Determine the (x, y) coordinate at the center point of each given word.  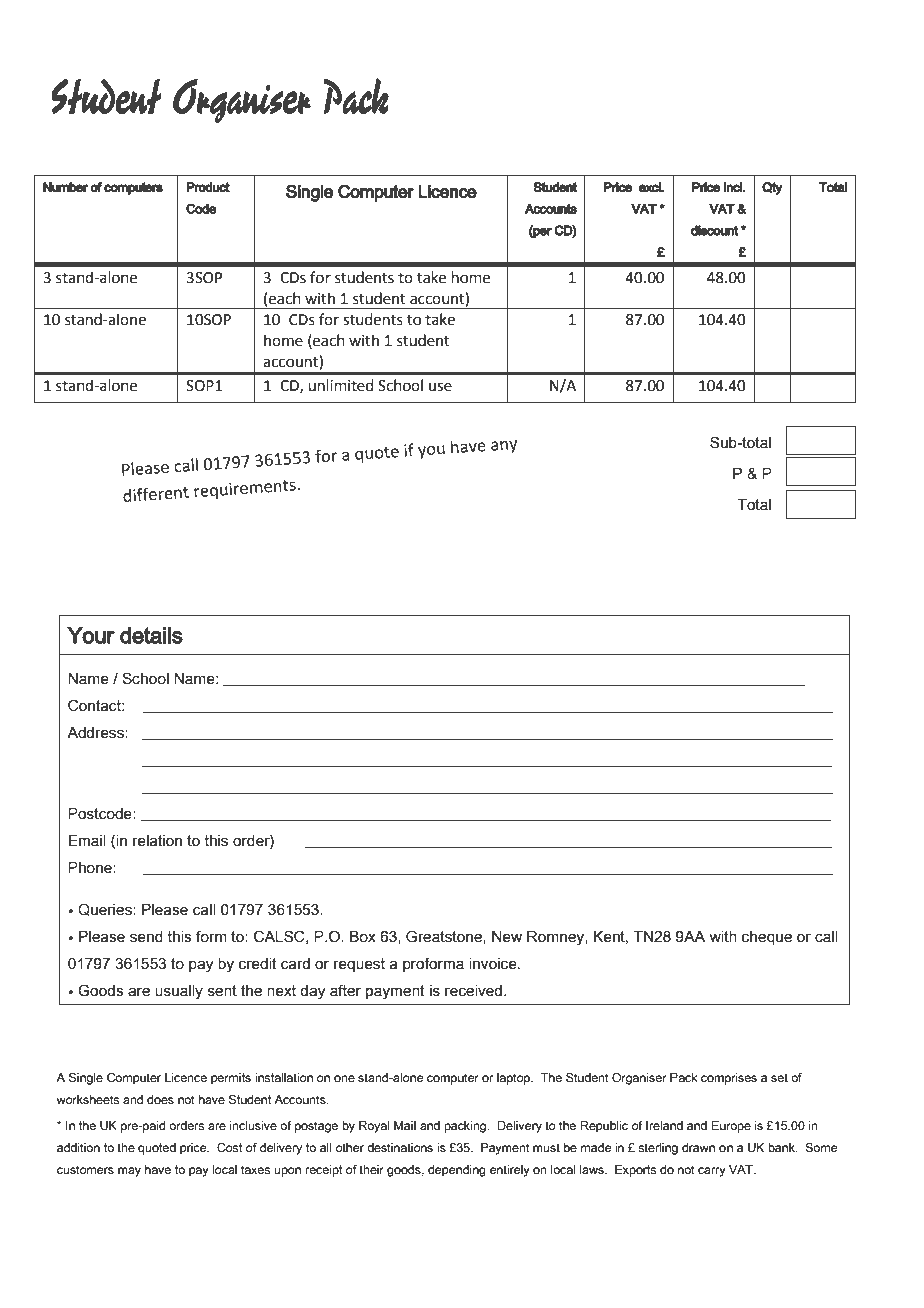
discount (714, 230)
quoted (157, 1149)
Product (208, 187)
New (507, 937)
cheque (767, 938)
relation (157, 841)
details (151, 635)
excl (651, 187)
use (440, 387)
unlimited (341, 385)
